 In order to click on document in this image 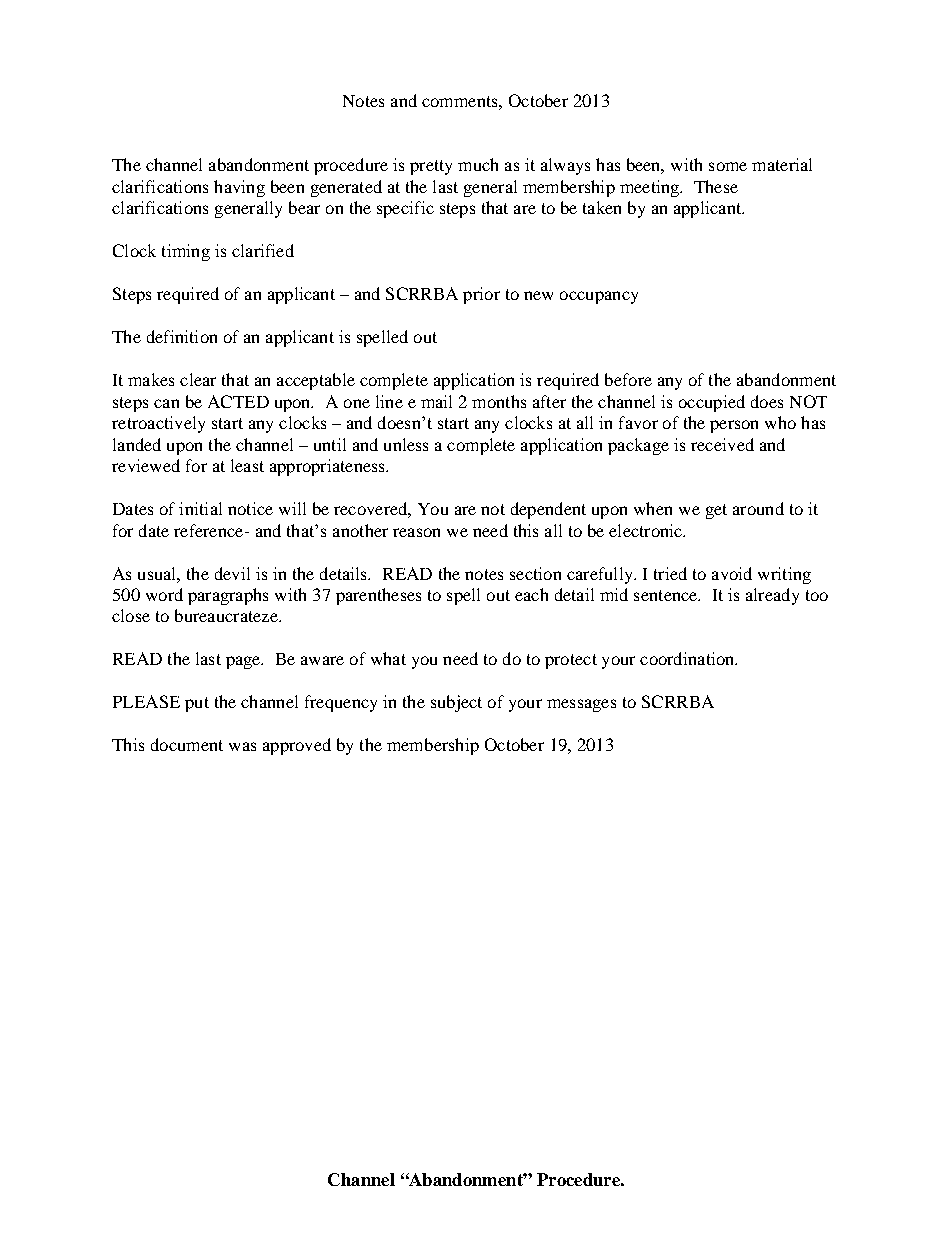, I will do `click(187, 744)`.
